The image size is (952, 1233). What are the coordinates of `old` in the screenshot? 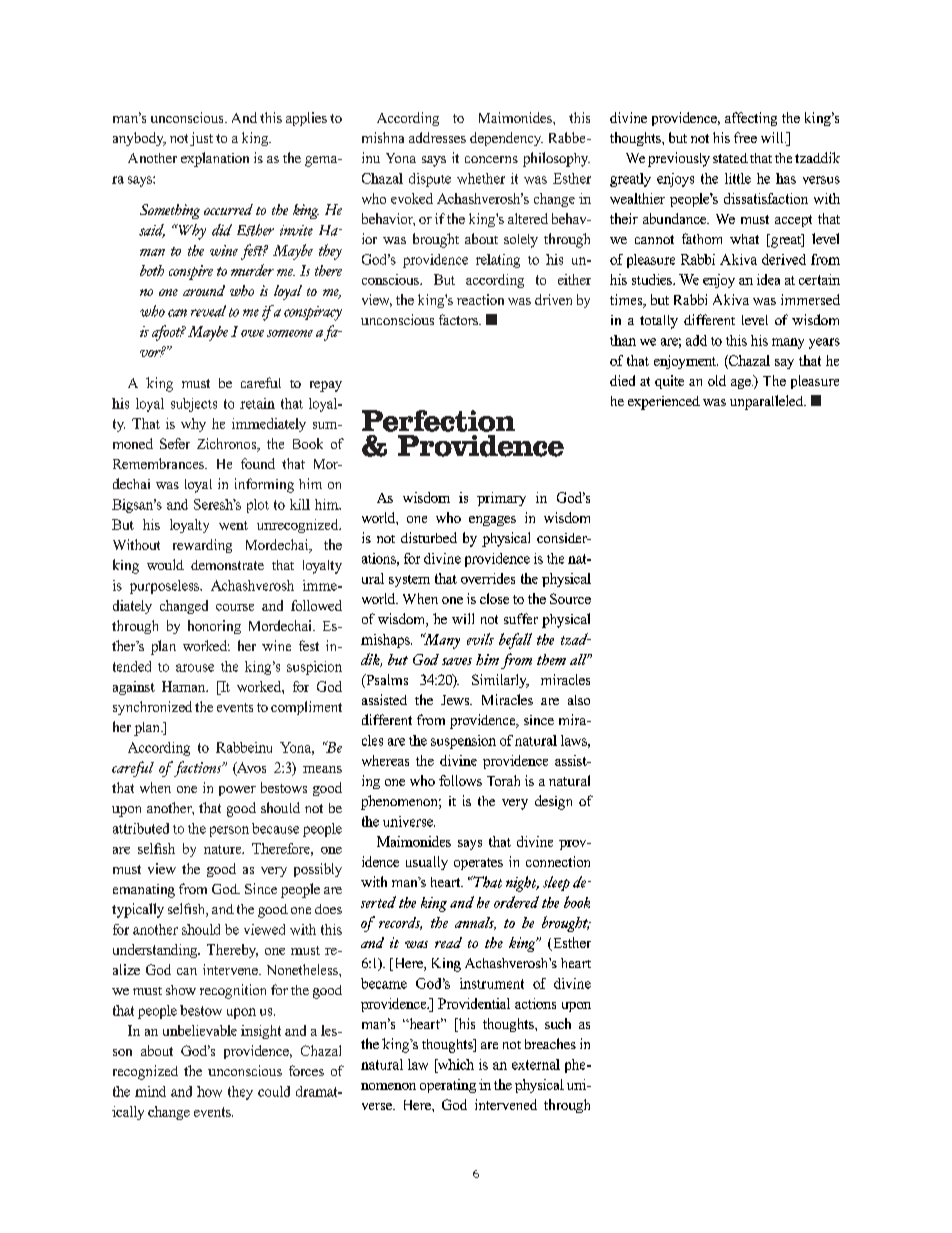 It's located at (717, 380).
